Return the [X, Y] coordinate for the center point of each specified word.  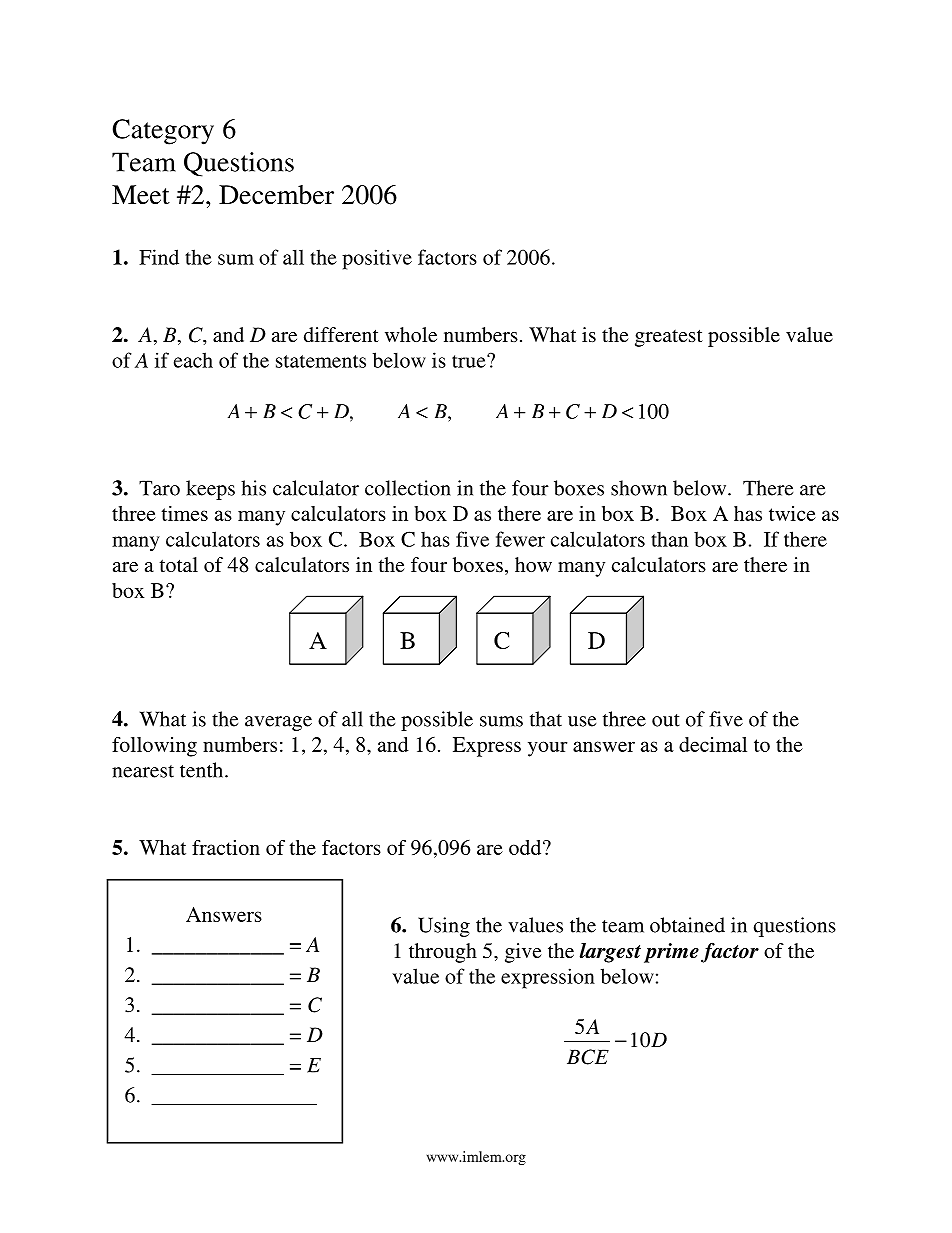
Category [163, 132]
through [443, 953]
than [669, 539]
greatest [669, 338]
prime [671, 953]
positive [377, 259]
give [523, 953]
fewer [520, 539]
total [179, 564]
